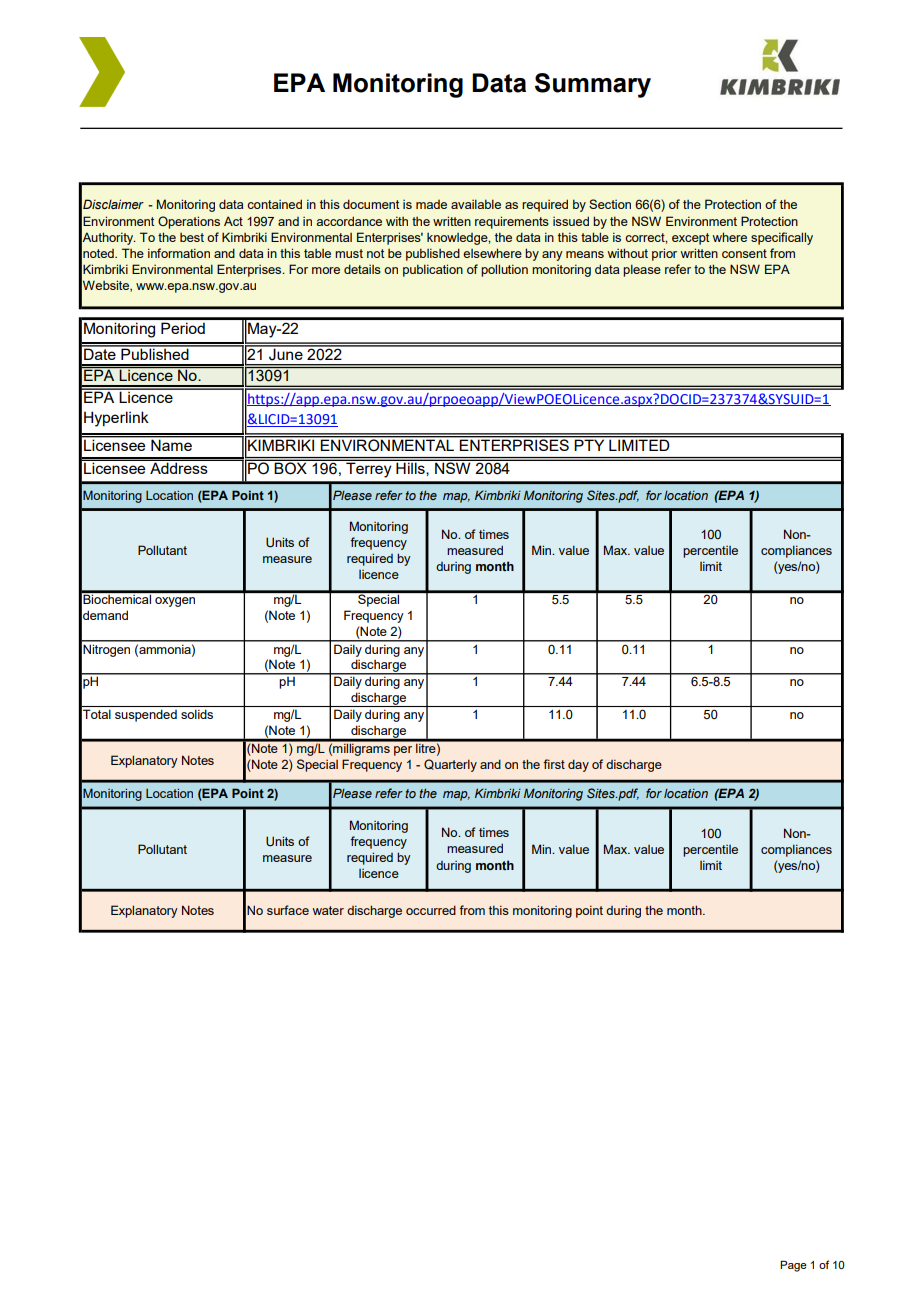  What do you see at coordinates (410, 468) in the image?
I see `Hills` at bounding box center [410, 468].
